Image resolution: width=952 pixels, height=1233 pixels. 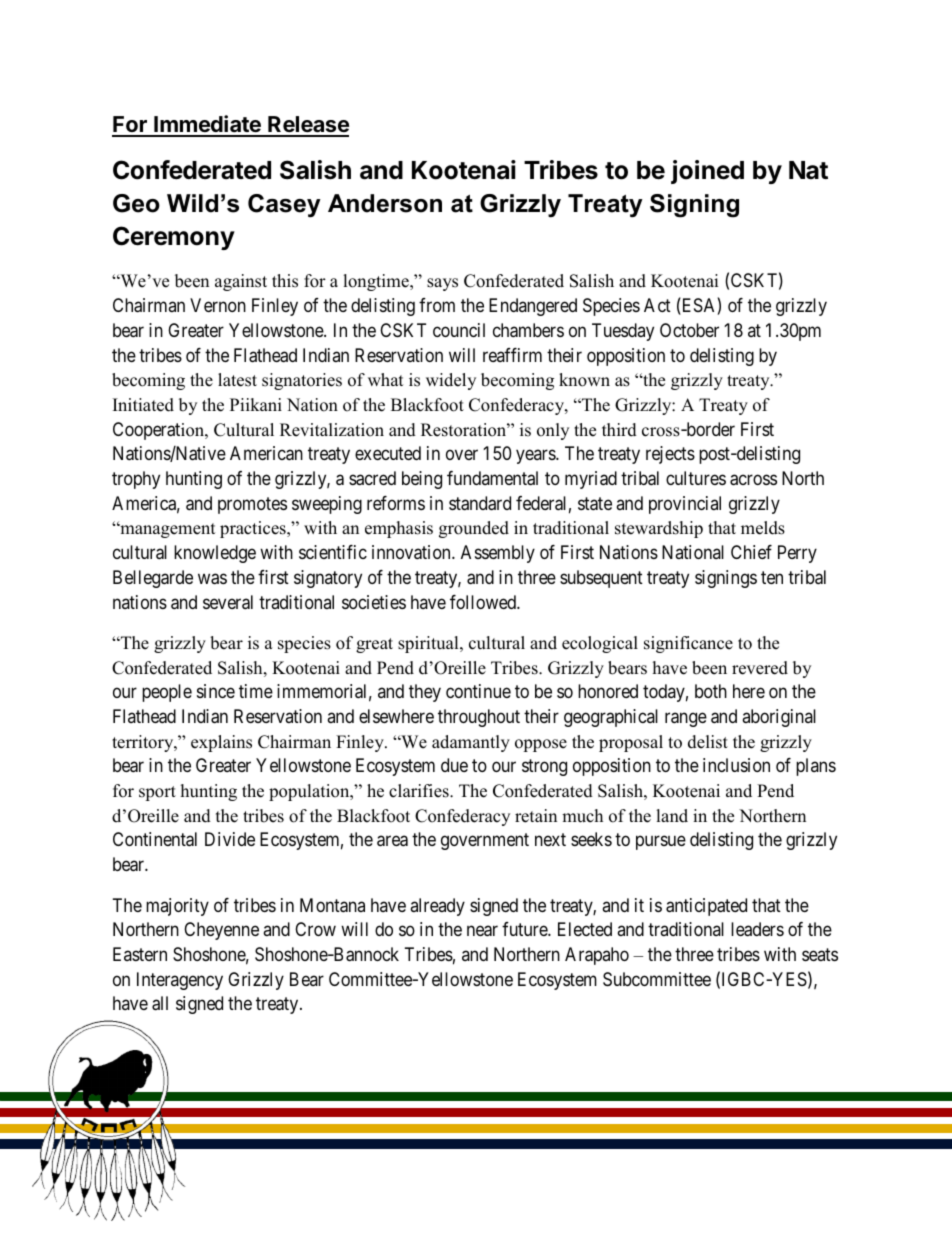 What do you see at coordinates (779, 718) in the screenshot?
I see `aboriginal` at bounding box center [779, 718].
